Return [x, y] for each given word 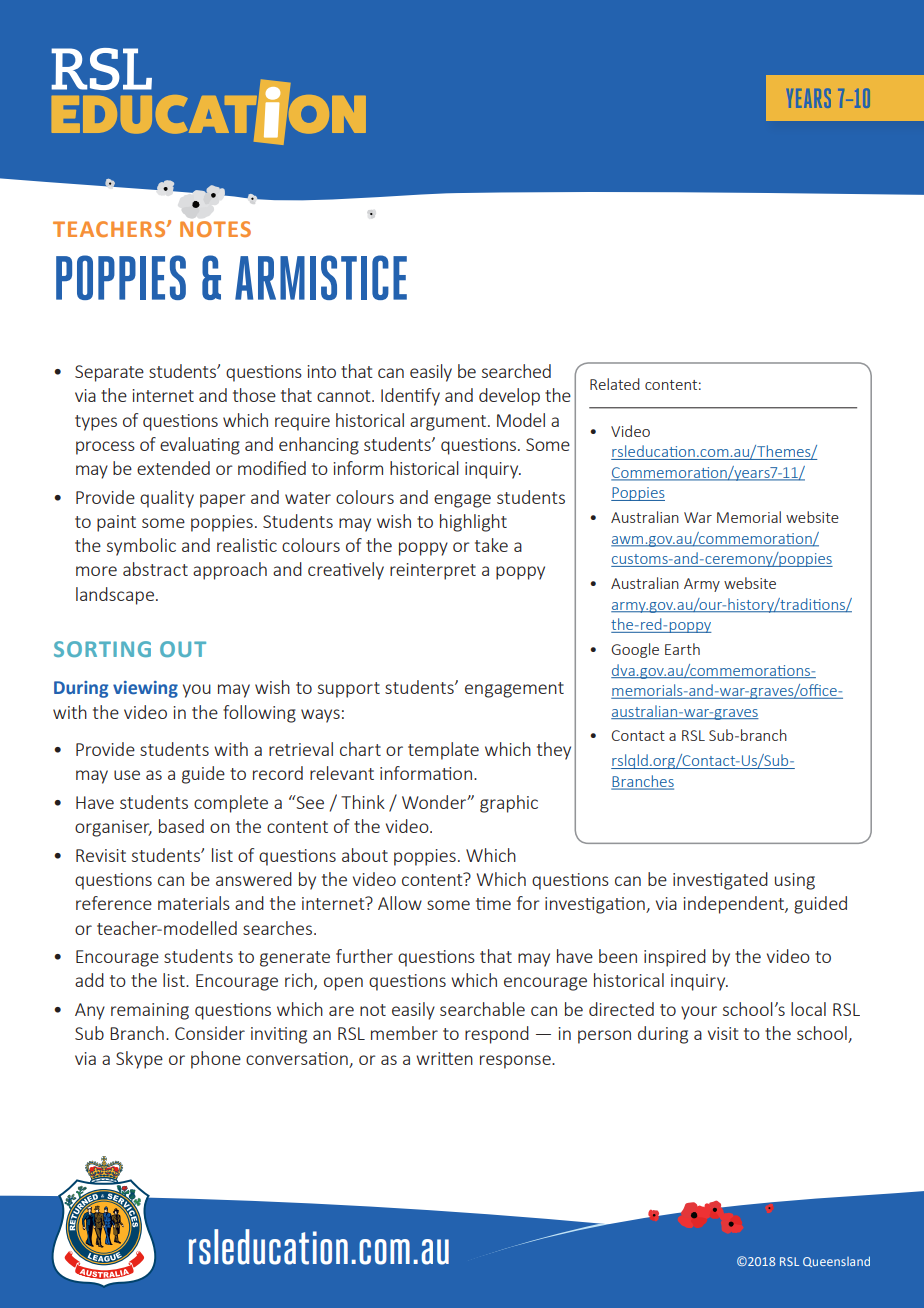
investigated [720, 881]
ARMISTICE [321, 277]
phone [216, 1060]
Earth [682, 649]
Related [615, 384]
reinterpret [433, 571]
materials [194, 903]
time [493, 903]
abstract [155, 569]
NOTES [215, 229]
